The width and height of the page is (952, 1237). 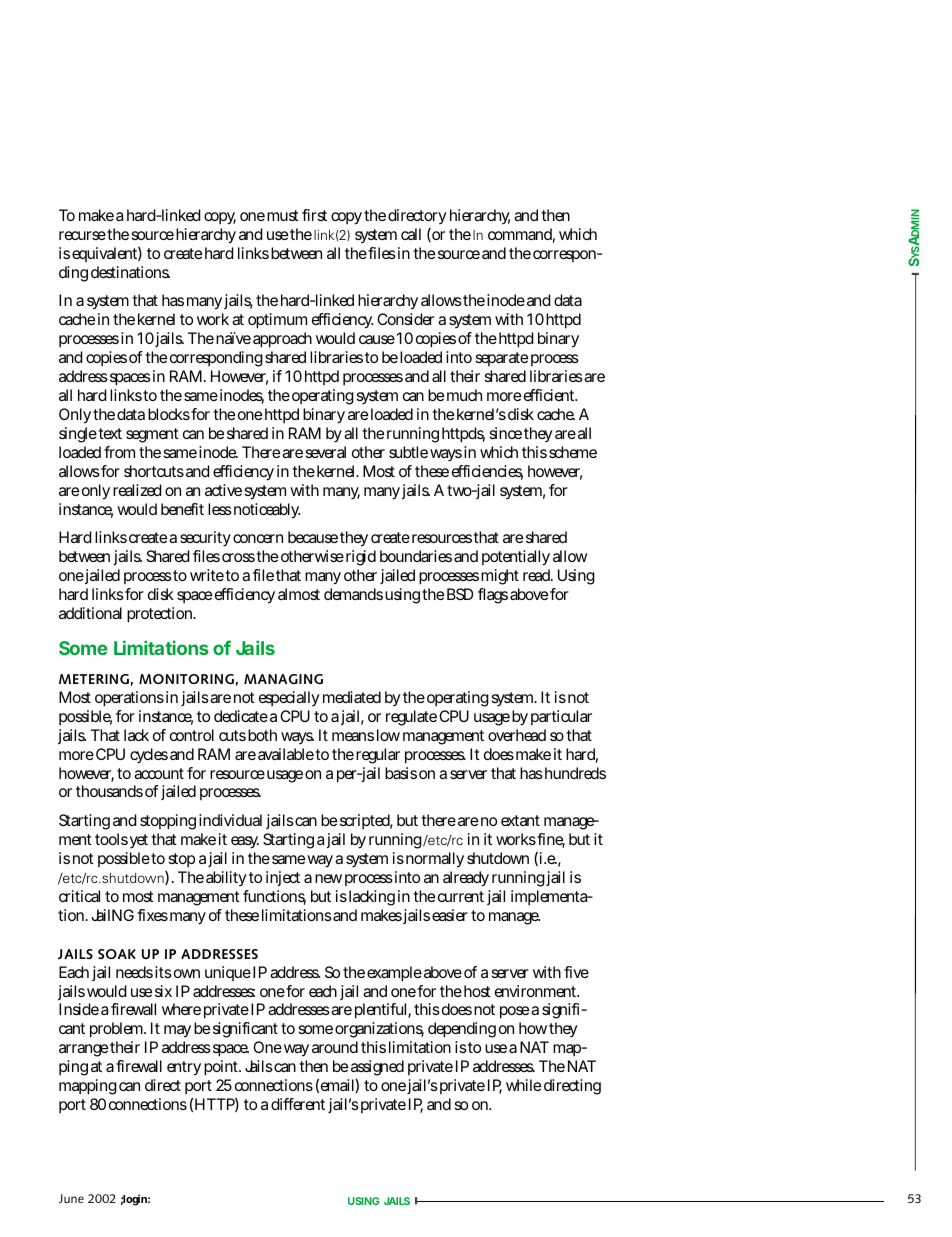 What do you see at coordinates (352, 697) in the page?
I see `mediated` at bounding box center [352, 697].
